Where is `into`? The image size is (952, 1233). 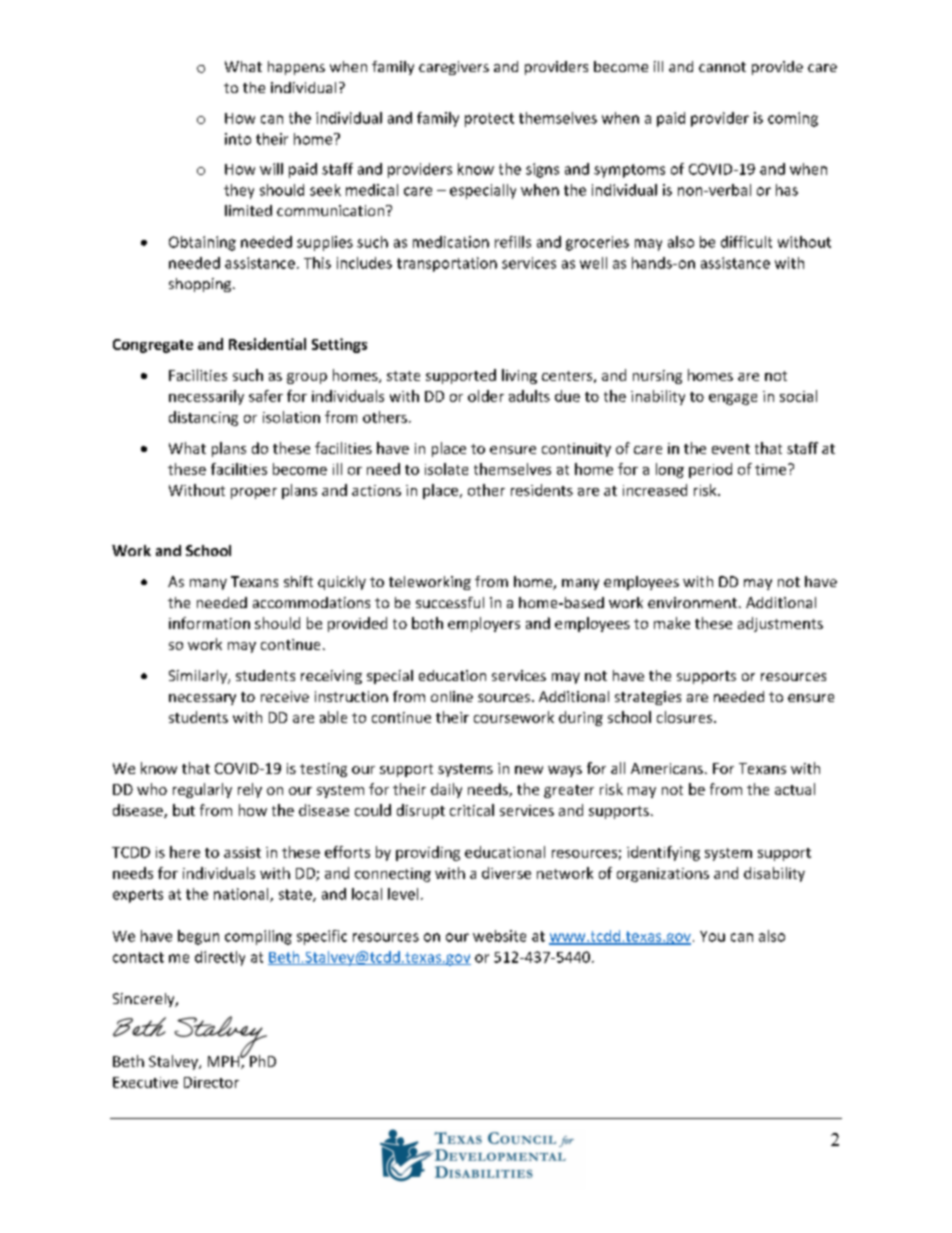 into is located at coordinates (238, 139).
